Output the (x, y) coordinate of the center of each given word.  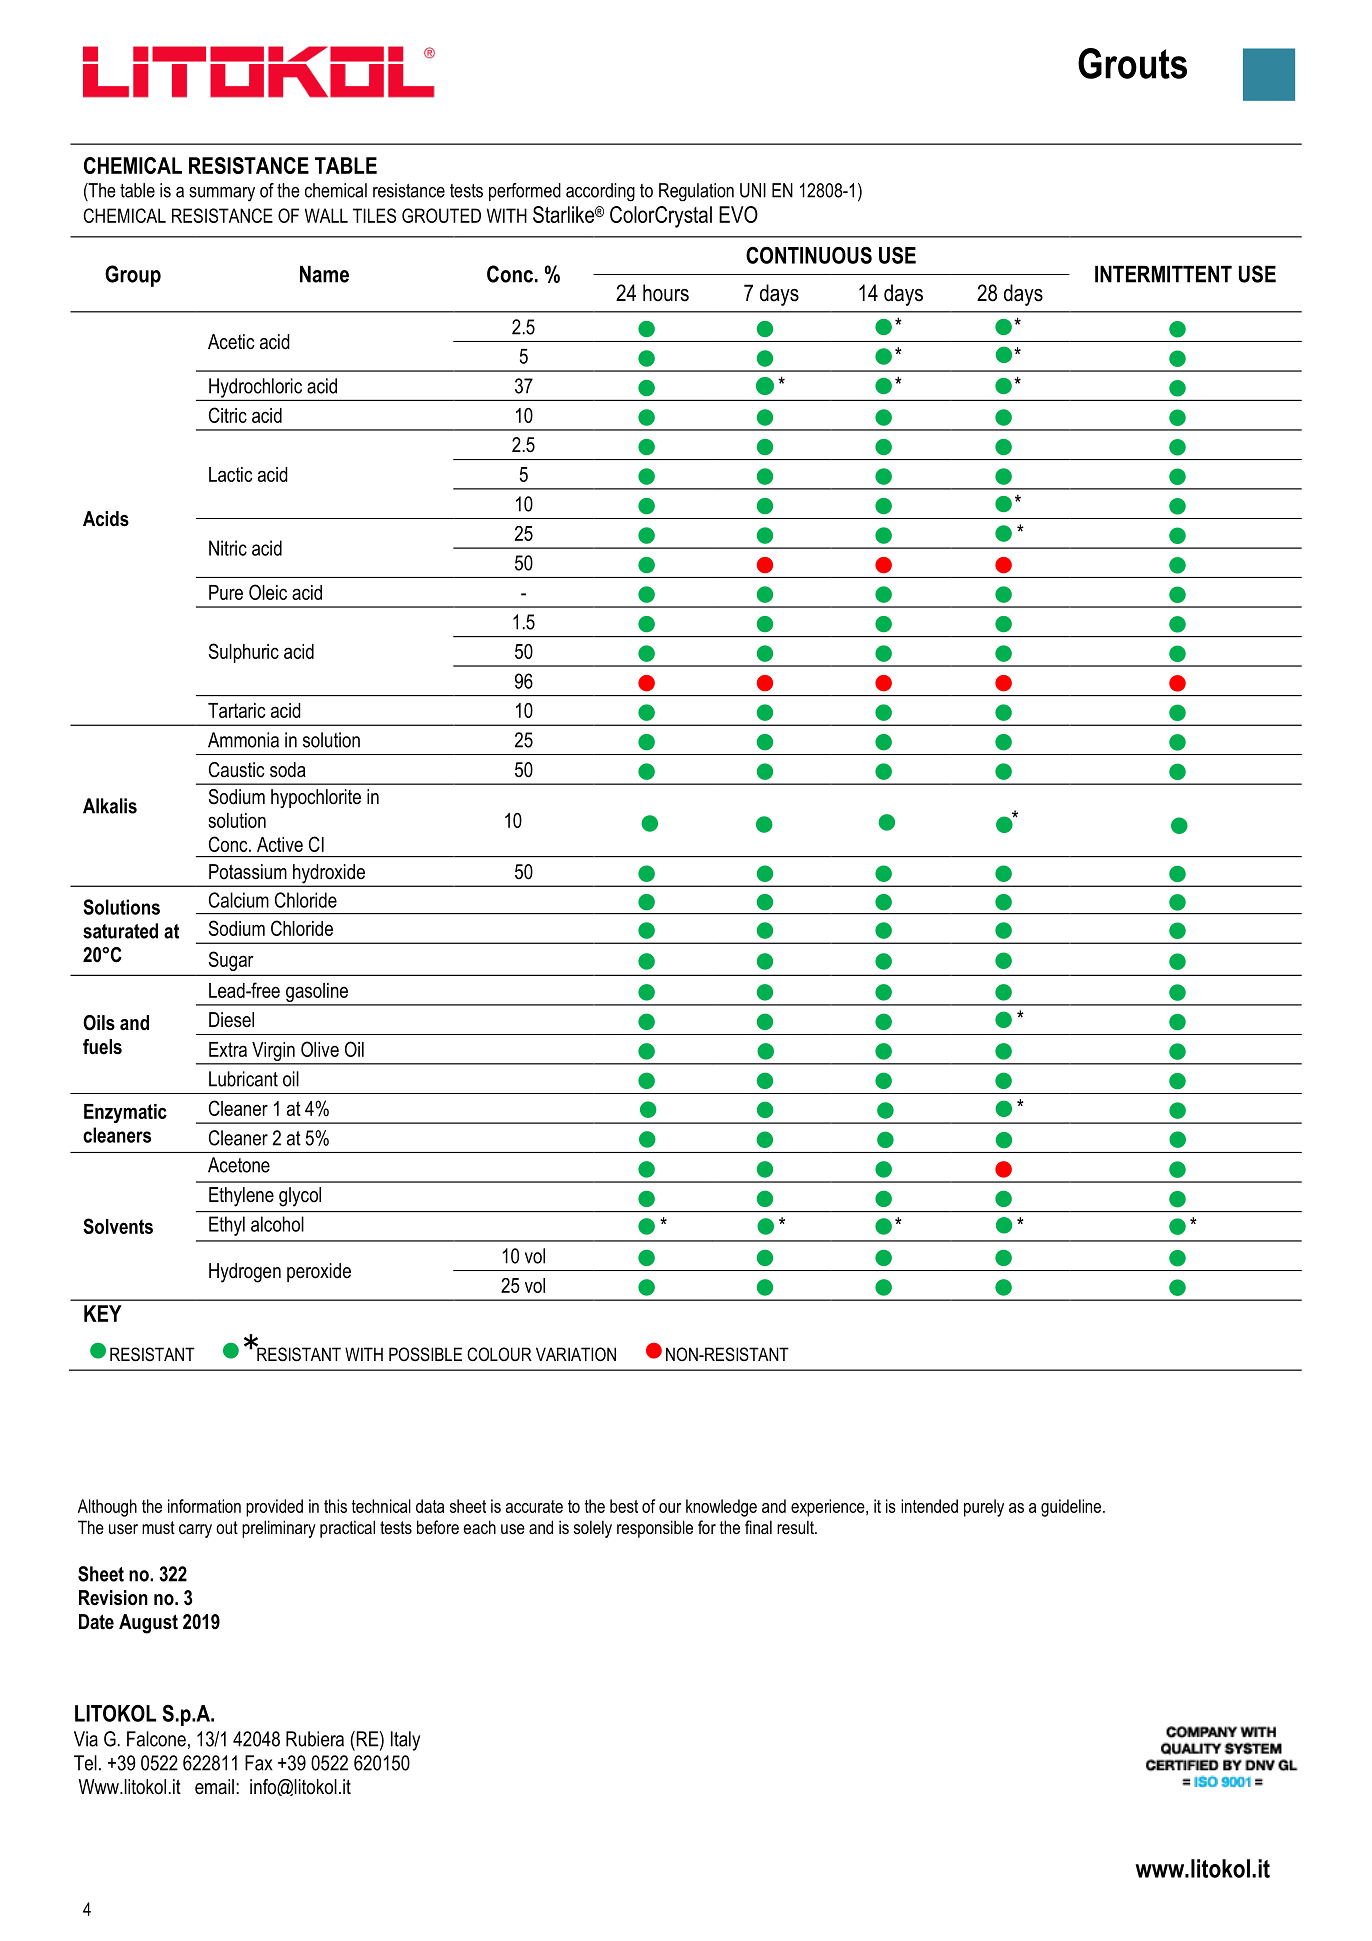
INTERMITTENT (1163, 274)
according (600, 192)
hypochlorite (316, 798)
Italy (405, 1741)
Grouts (1132, 63)
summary (222, 194)
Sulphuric (244, 653)
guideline (1071, 1508)
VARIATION (576, 1354)
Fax (259, 1763)
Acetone (239, 1165)
